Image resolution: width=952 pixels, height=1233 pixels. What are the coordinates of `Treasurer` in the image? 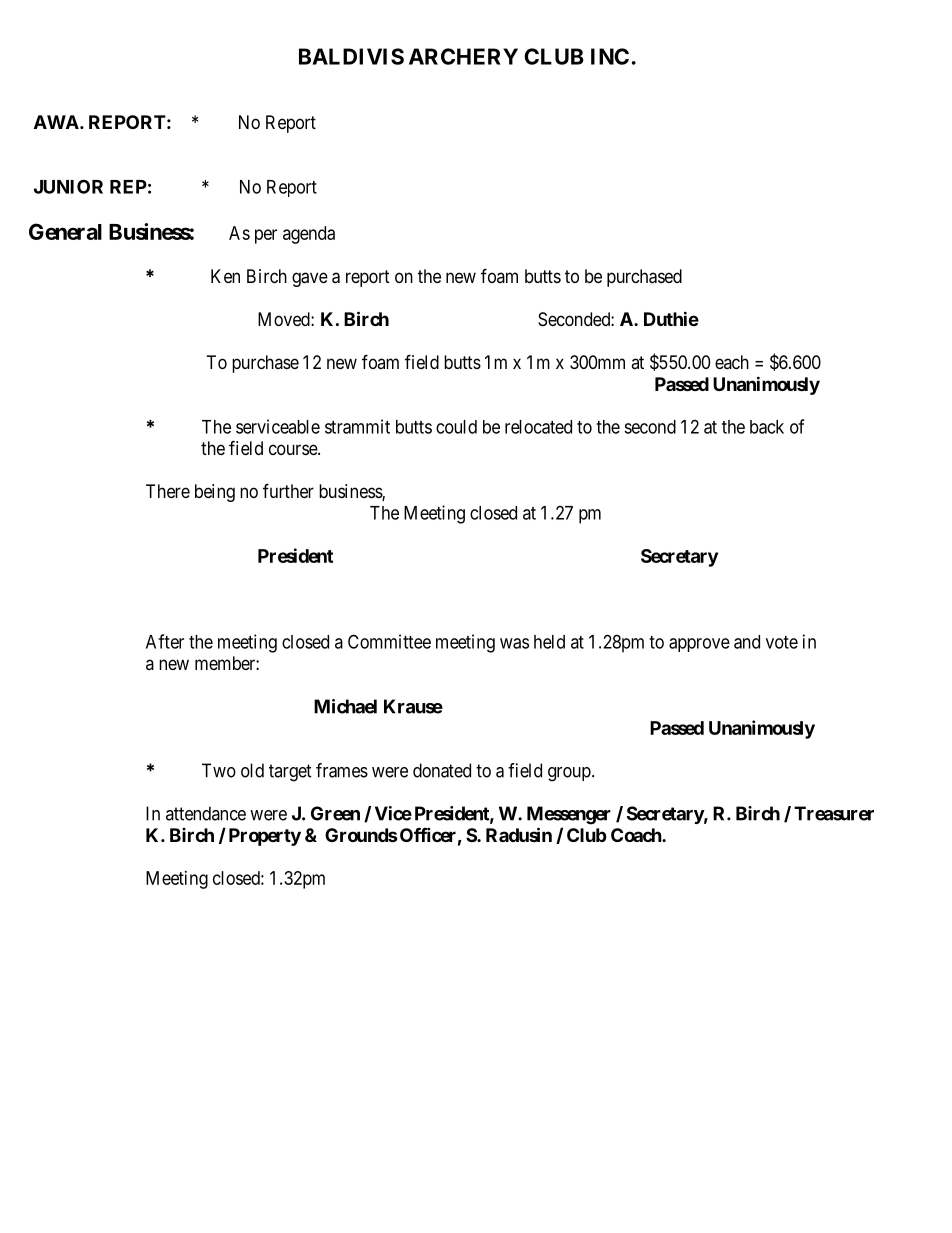 It's located at (834, 813).
